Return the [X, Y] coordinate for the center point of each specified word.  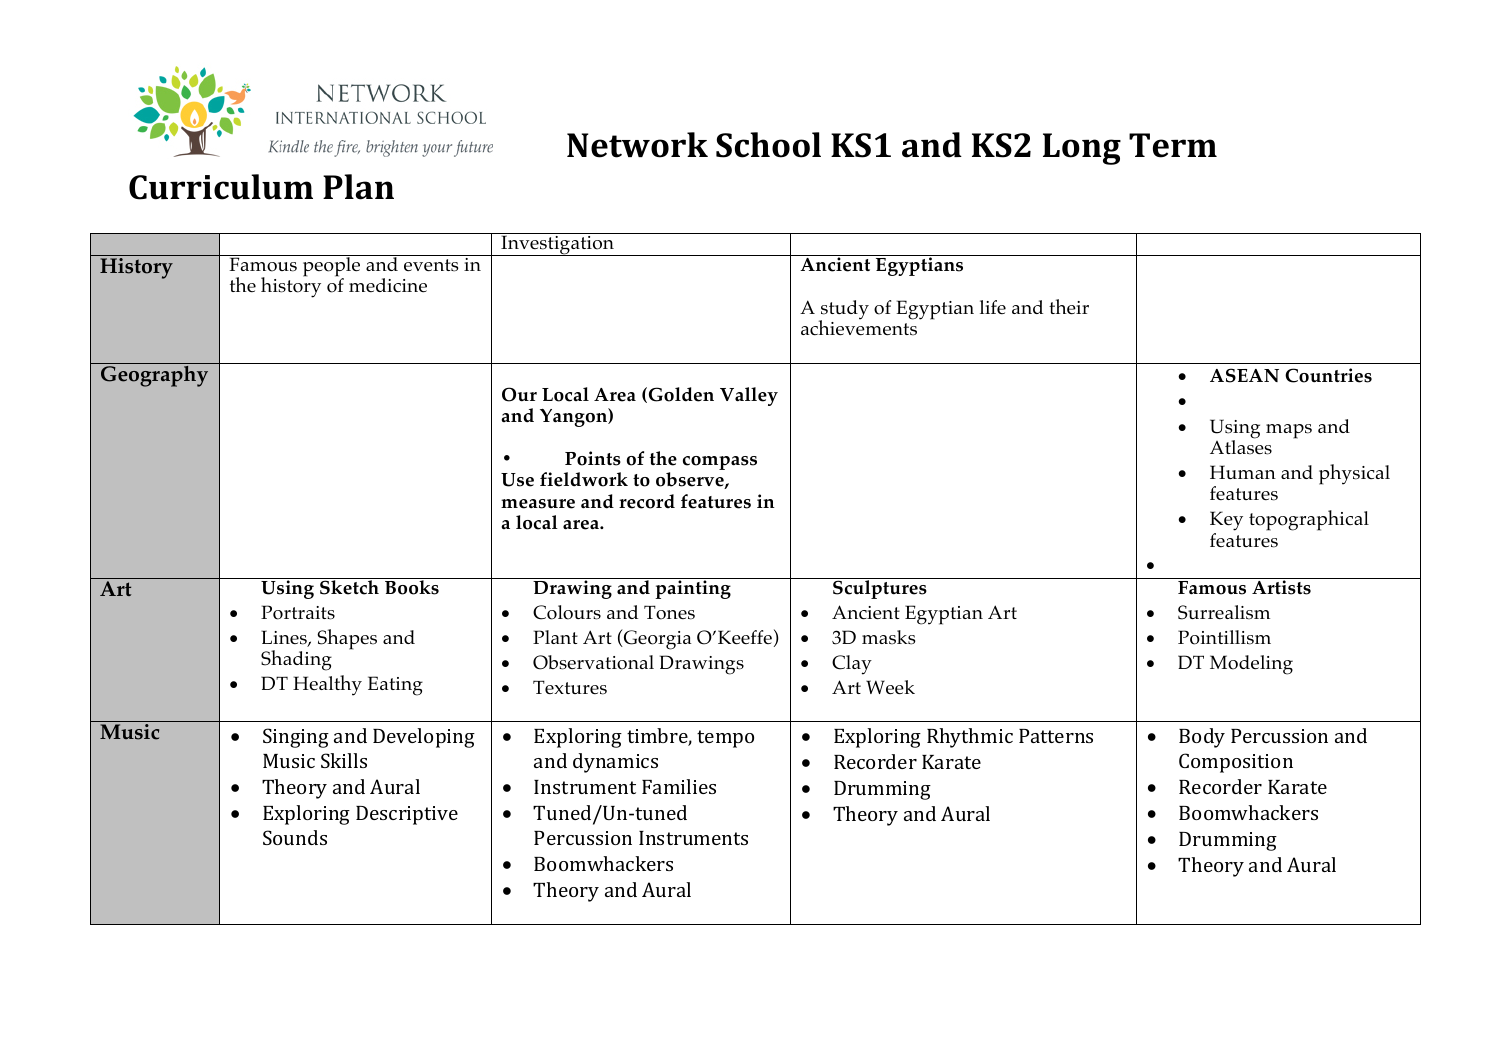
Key [1226, 521]
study [844, 311]
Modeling [1251, 665]
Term [1173, 145]
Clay [852, 665]
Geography [155, 375]
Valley [749, 396]
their [1069, 307]
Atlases [1241, 446]
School [768, 145]
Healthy [327, 685]
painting [693, 588]
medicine [388, 285]
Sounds [295, 837]
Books [412, 586]
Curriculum [221, 187]
